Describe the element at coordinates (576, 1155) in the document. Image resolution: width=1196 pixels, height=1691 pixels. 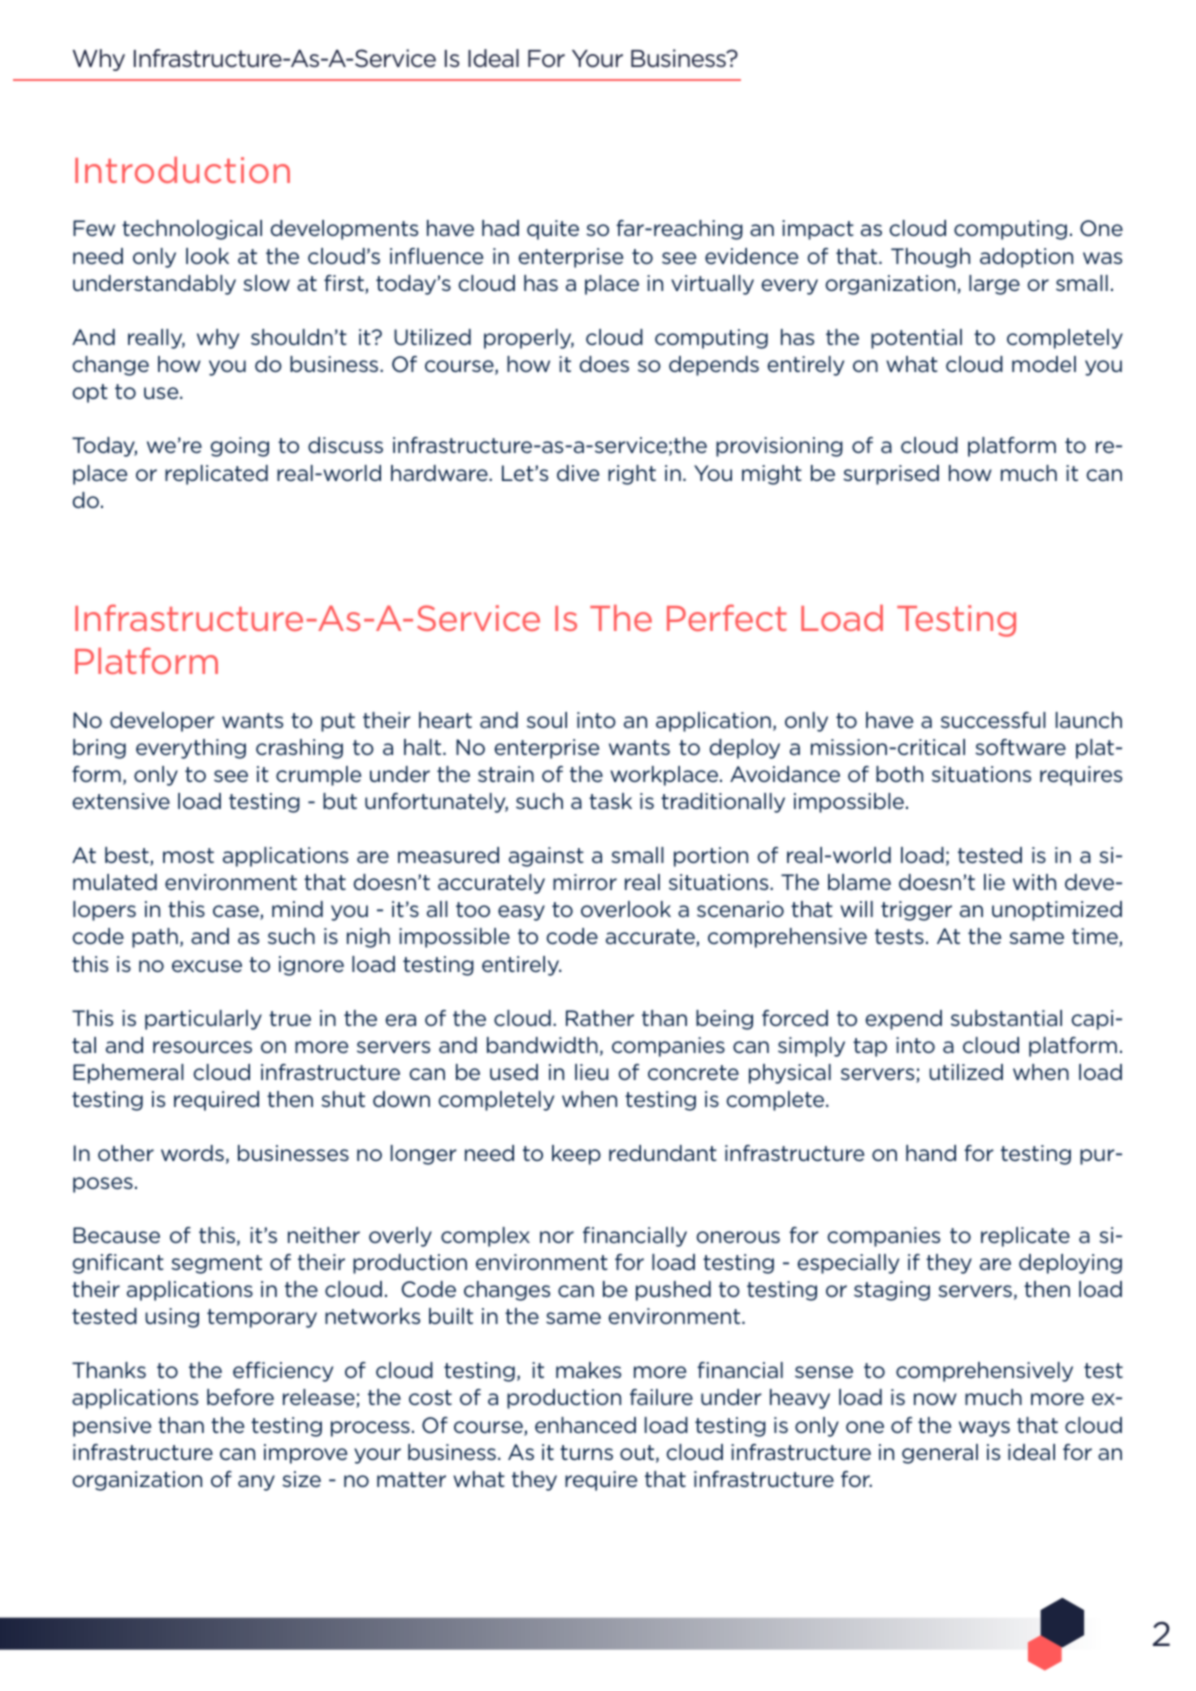
I see `keep` at that location.
